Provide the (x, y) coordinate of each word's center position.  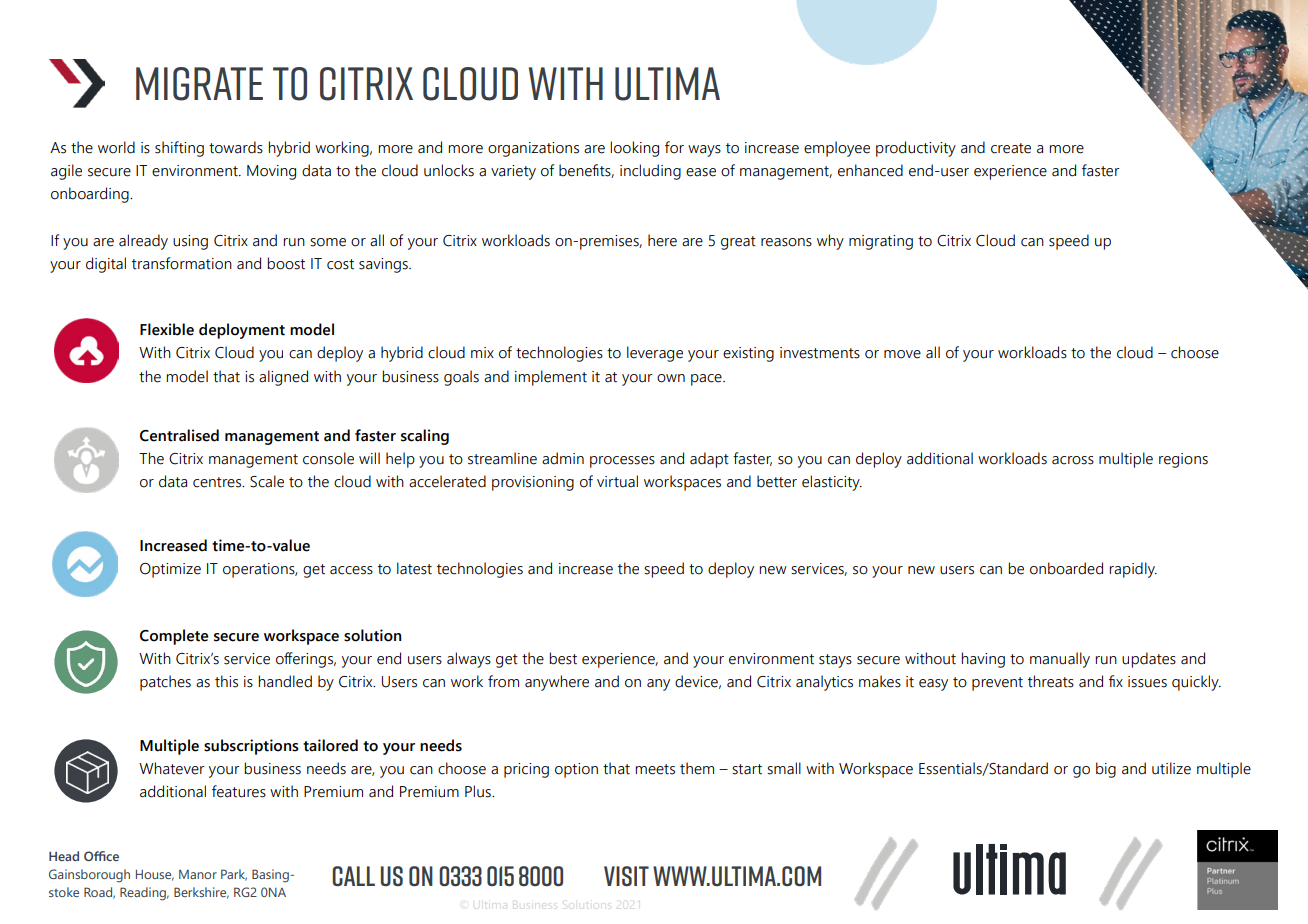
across (1073, 460)
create (1011, 148)
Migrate (199, 84)
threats (1051, 681)
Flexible (167, 329)
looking (634, 149)
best (563, 658)
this (226, 681)
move (902, 354)
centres (218, 482)
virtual (617, 481)
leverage (655, 354)
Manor (198, 874)
